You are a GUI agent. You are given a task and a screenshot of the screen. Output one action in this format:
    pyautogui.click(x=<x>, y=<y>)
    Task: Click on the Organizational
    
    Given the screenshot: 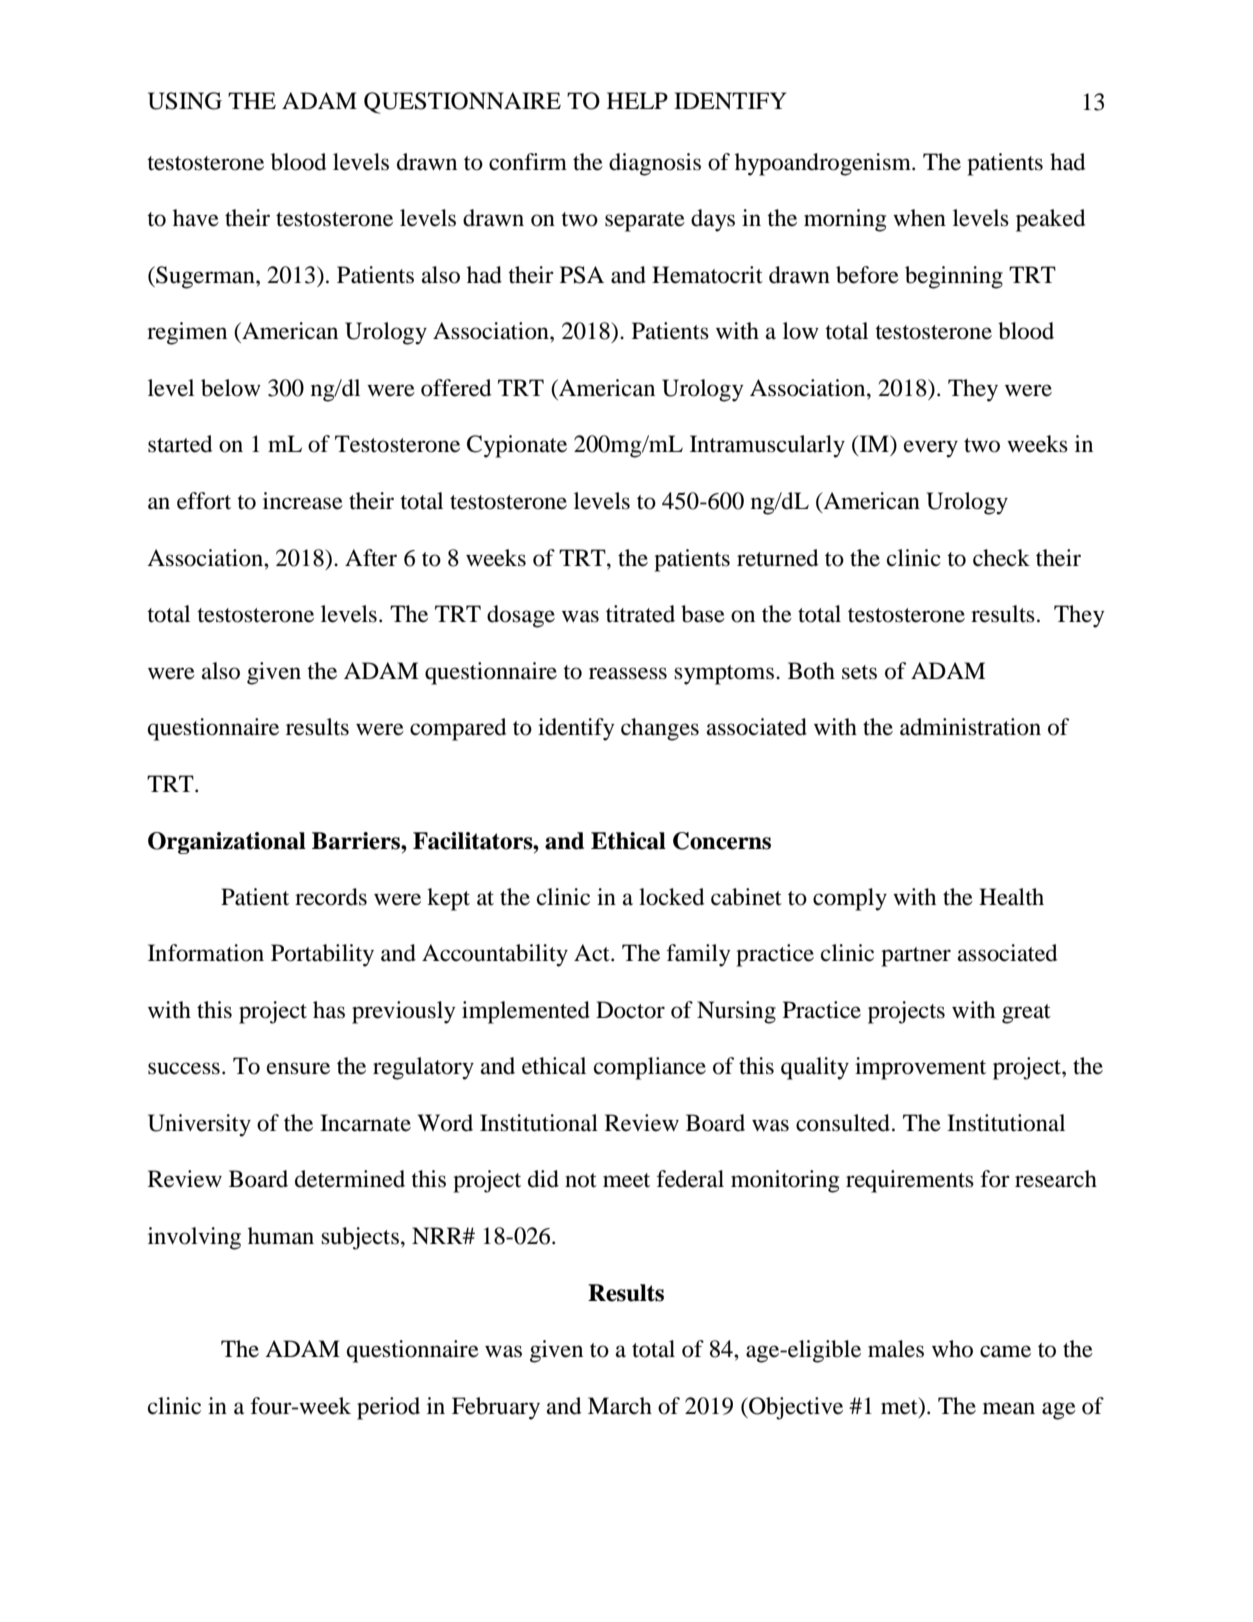 What is the action you would take?
    pyautogui.click(x=227, y=843)
